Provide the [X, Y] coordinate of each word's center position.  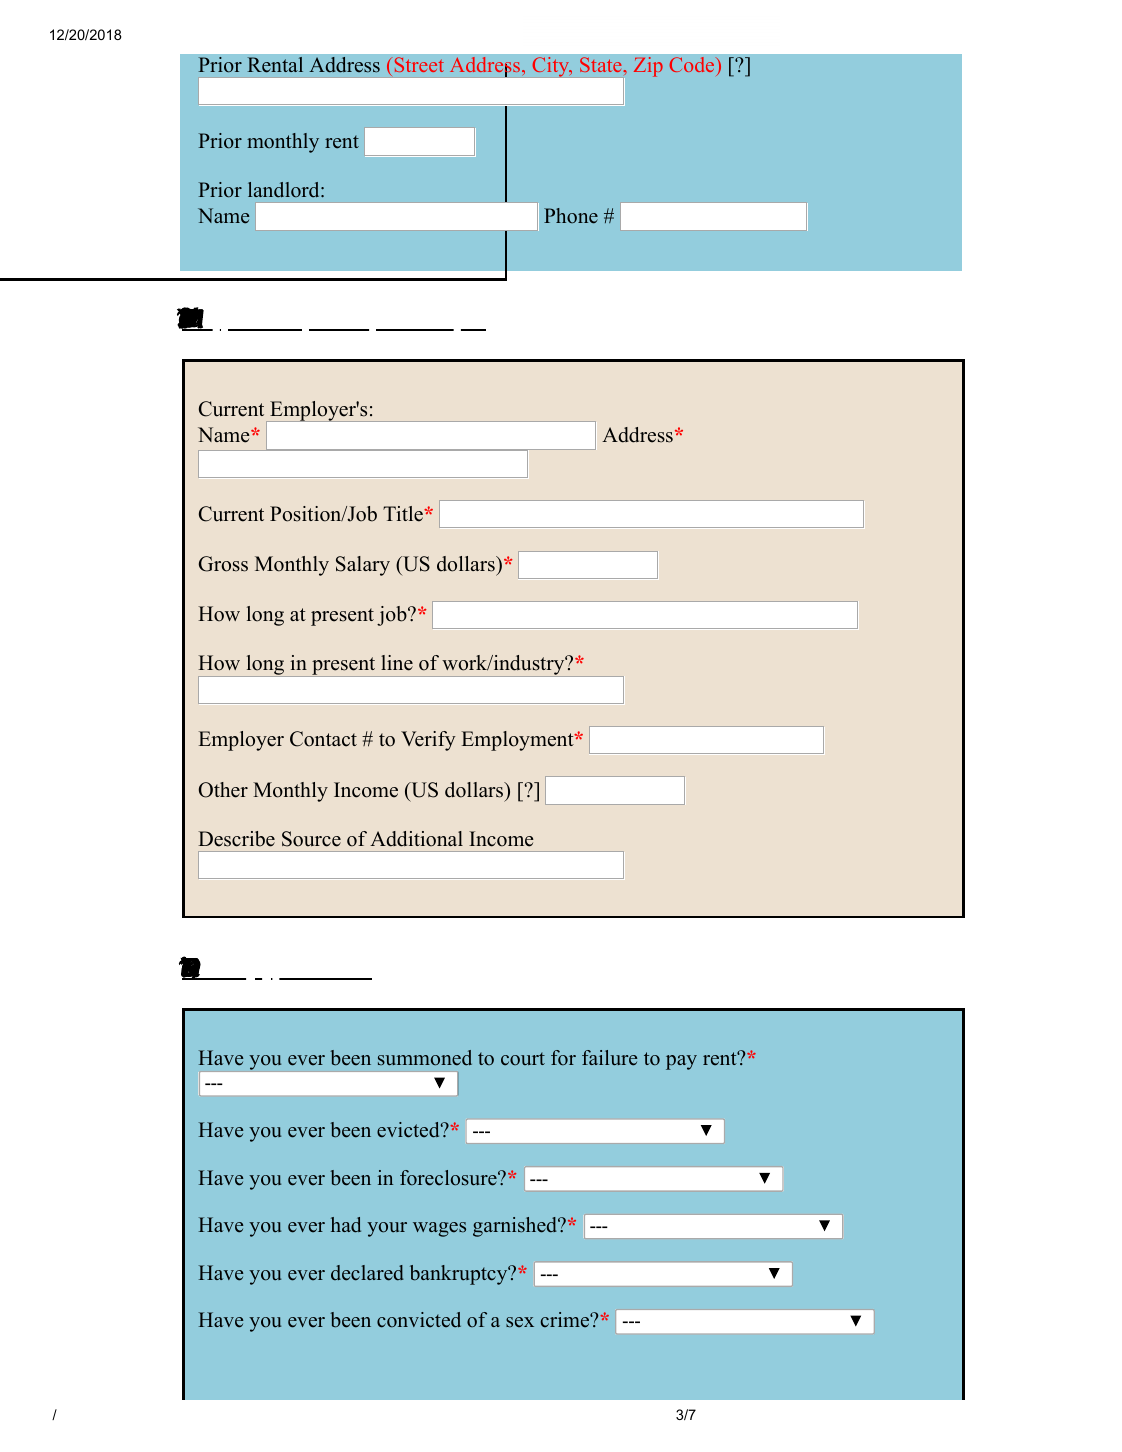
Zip [648, 67]
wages [439, 1229]
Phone [571, 216]
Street [419, 64]
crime [566, 1320]
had [346, 1225]
